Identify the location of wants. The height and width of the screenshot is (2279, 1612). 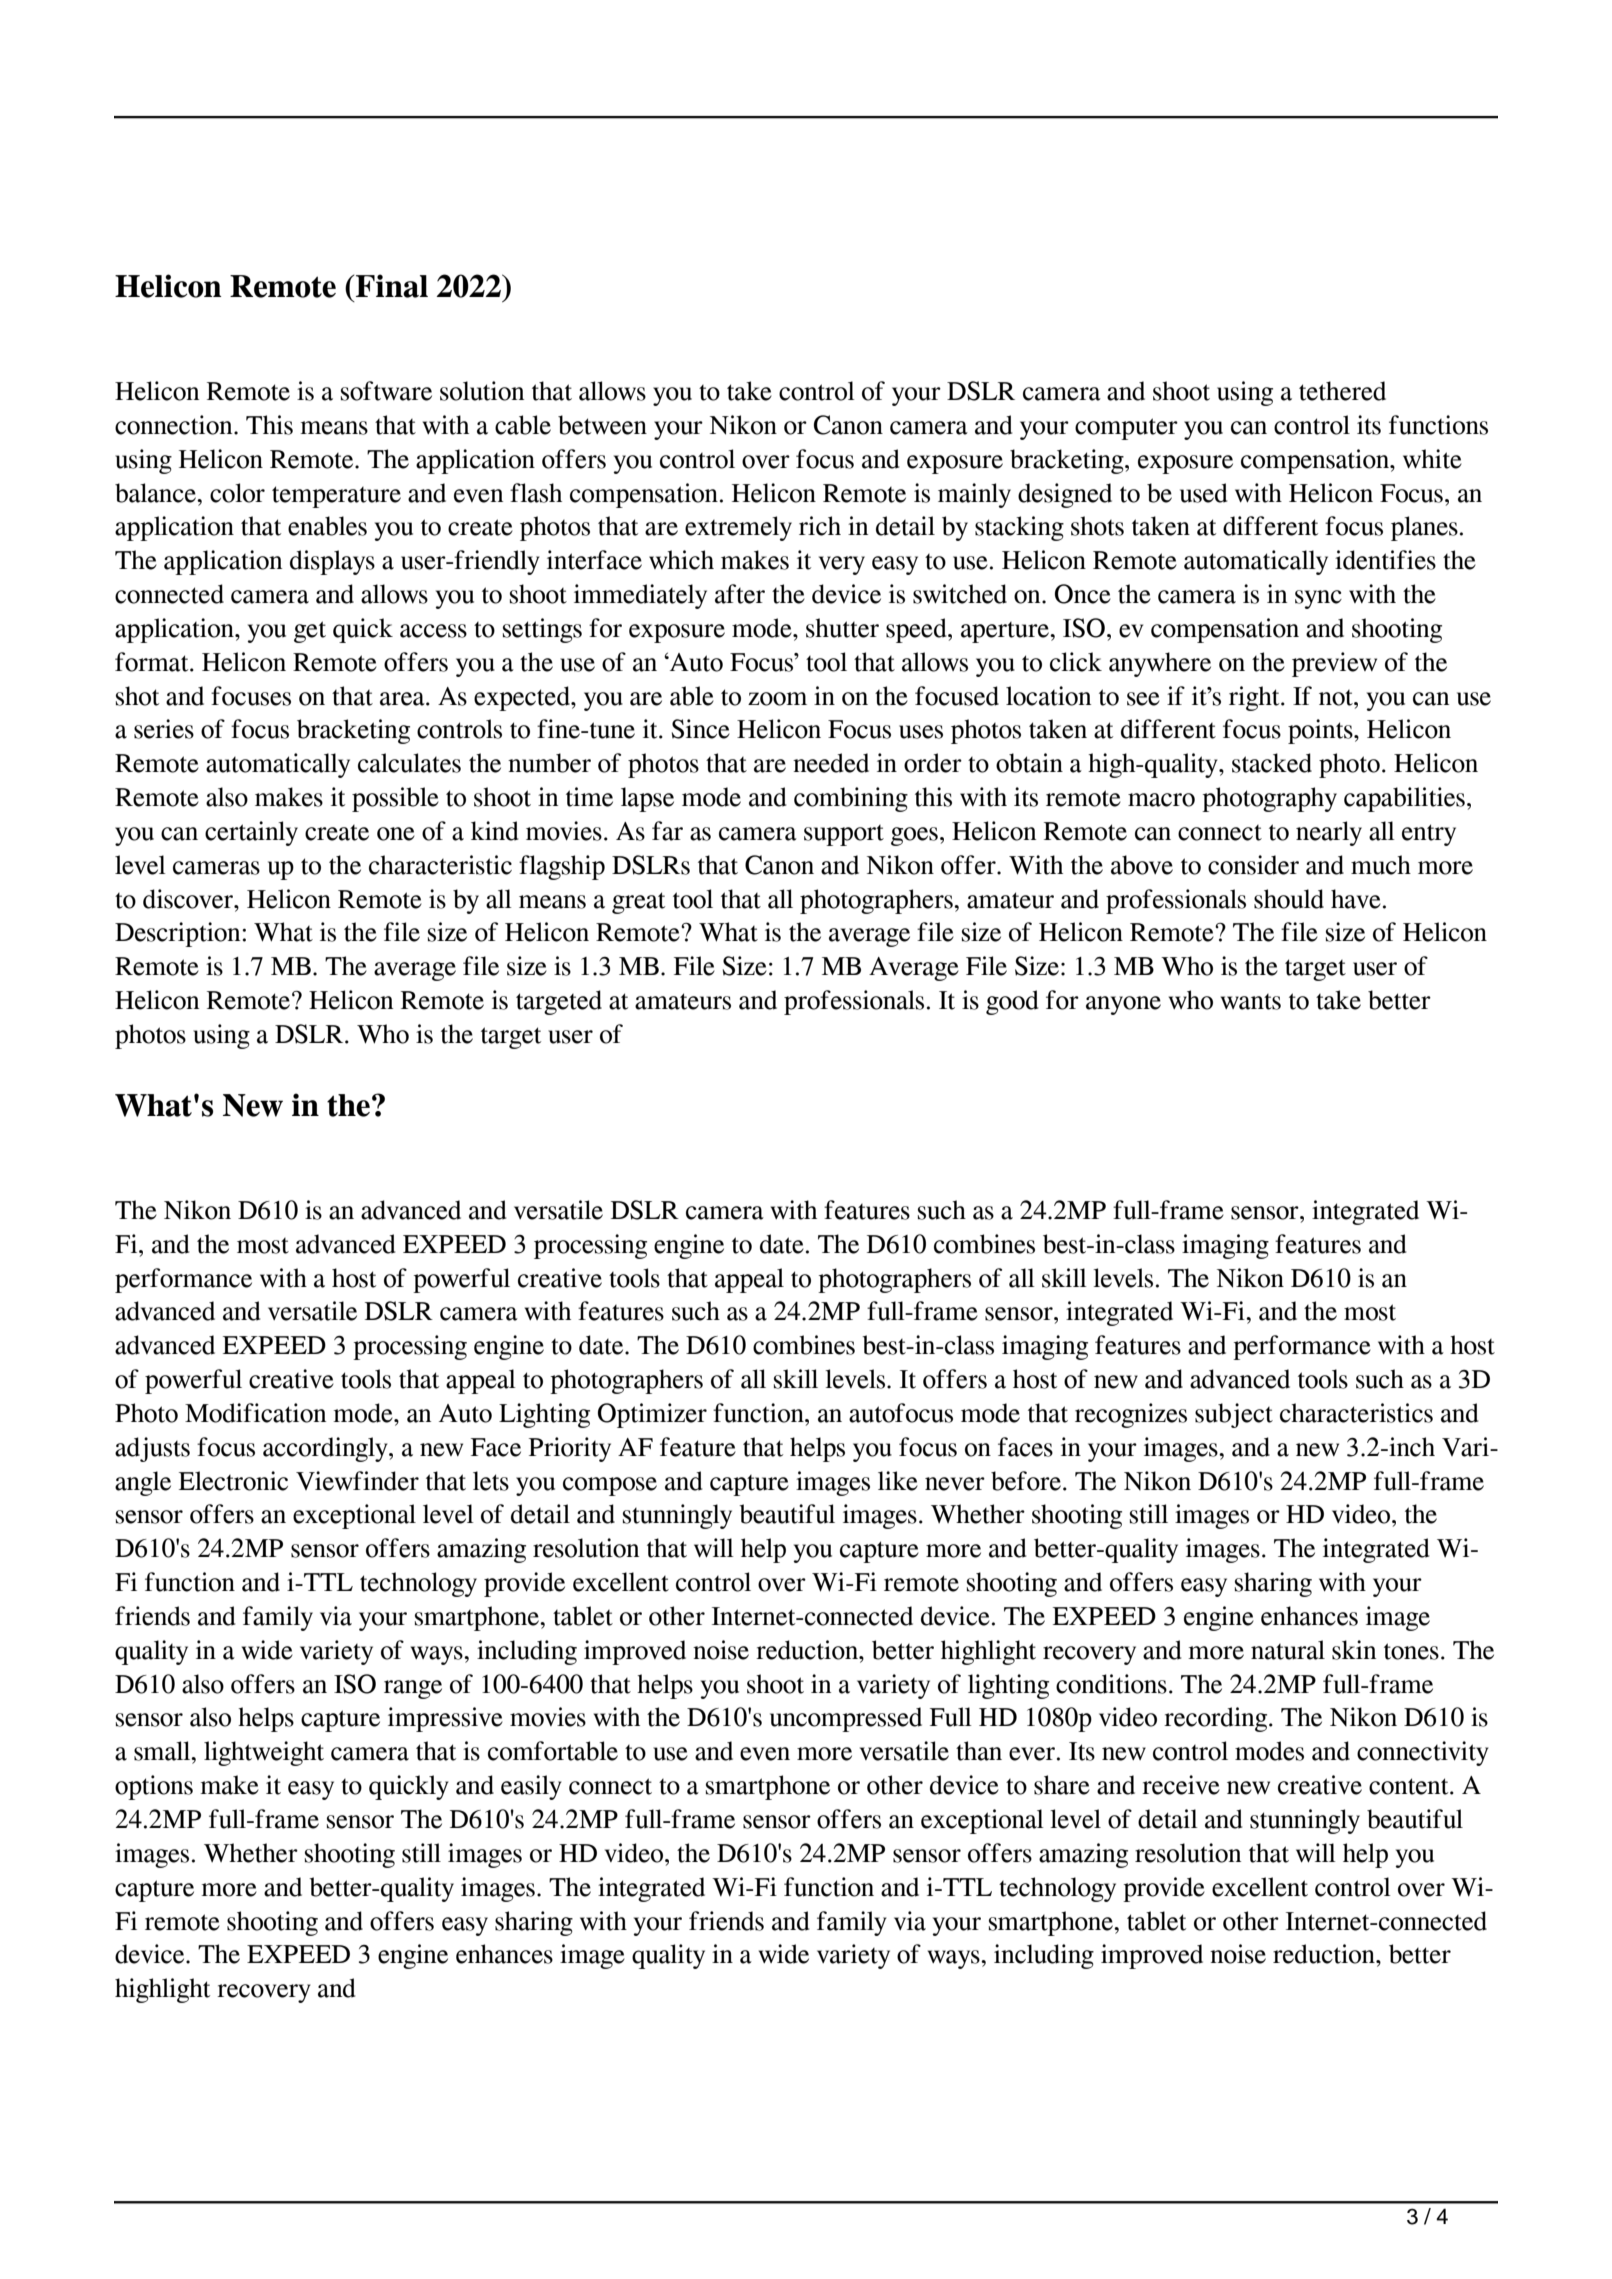
(1251, 1002).
